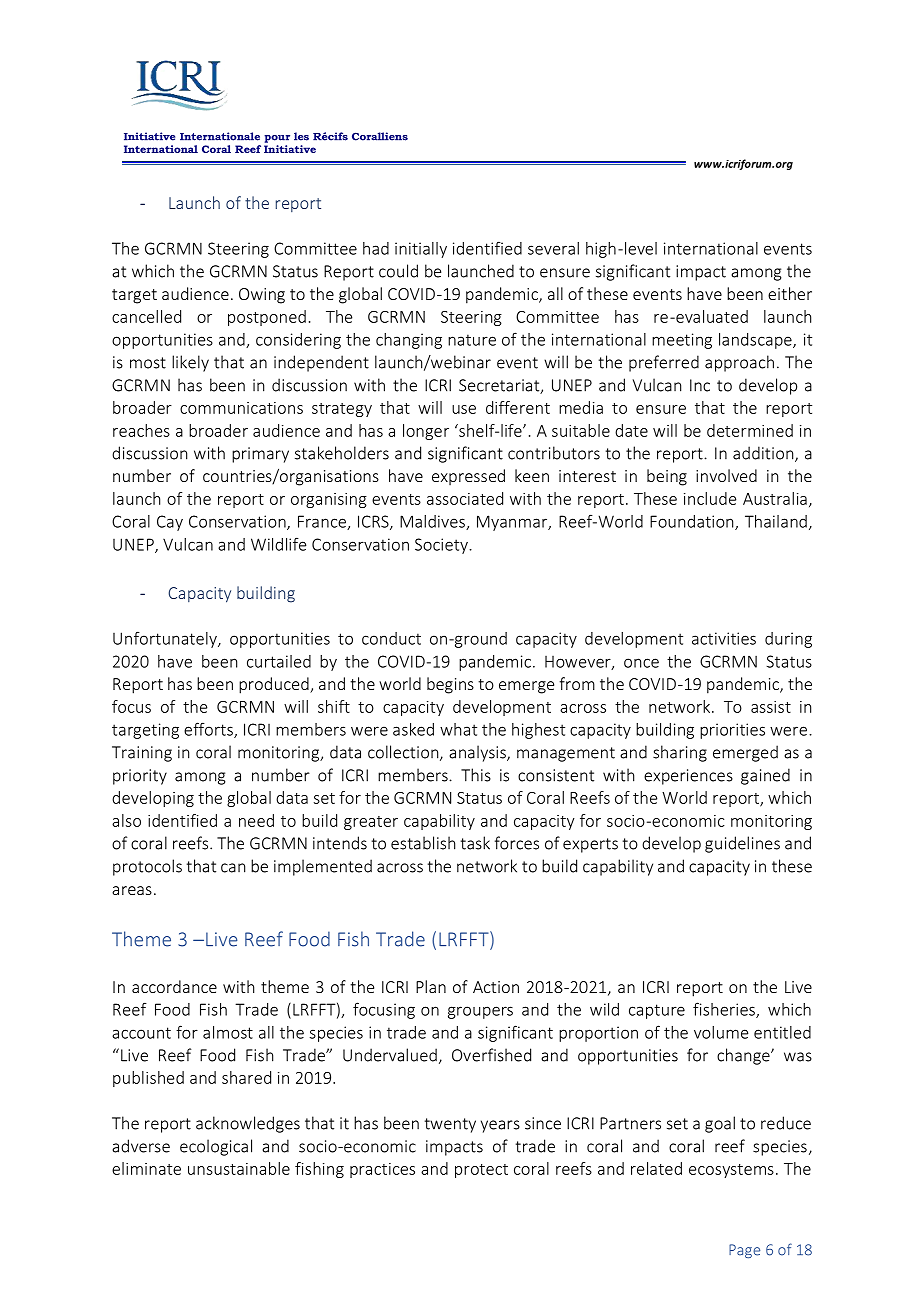  What do you see at coordinates (174, 986) in the screenshot?
I see `accordance` at bounding box center [174, 986].
